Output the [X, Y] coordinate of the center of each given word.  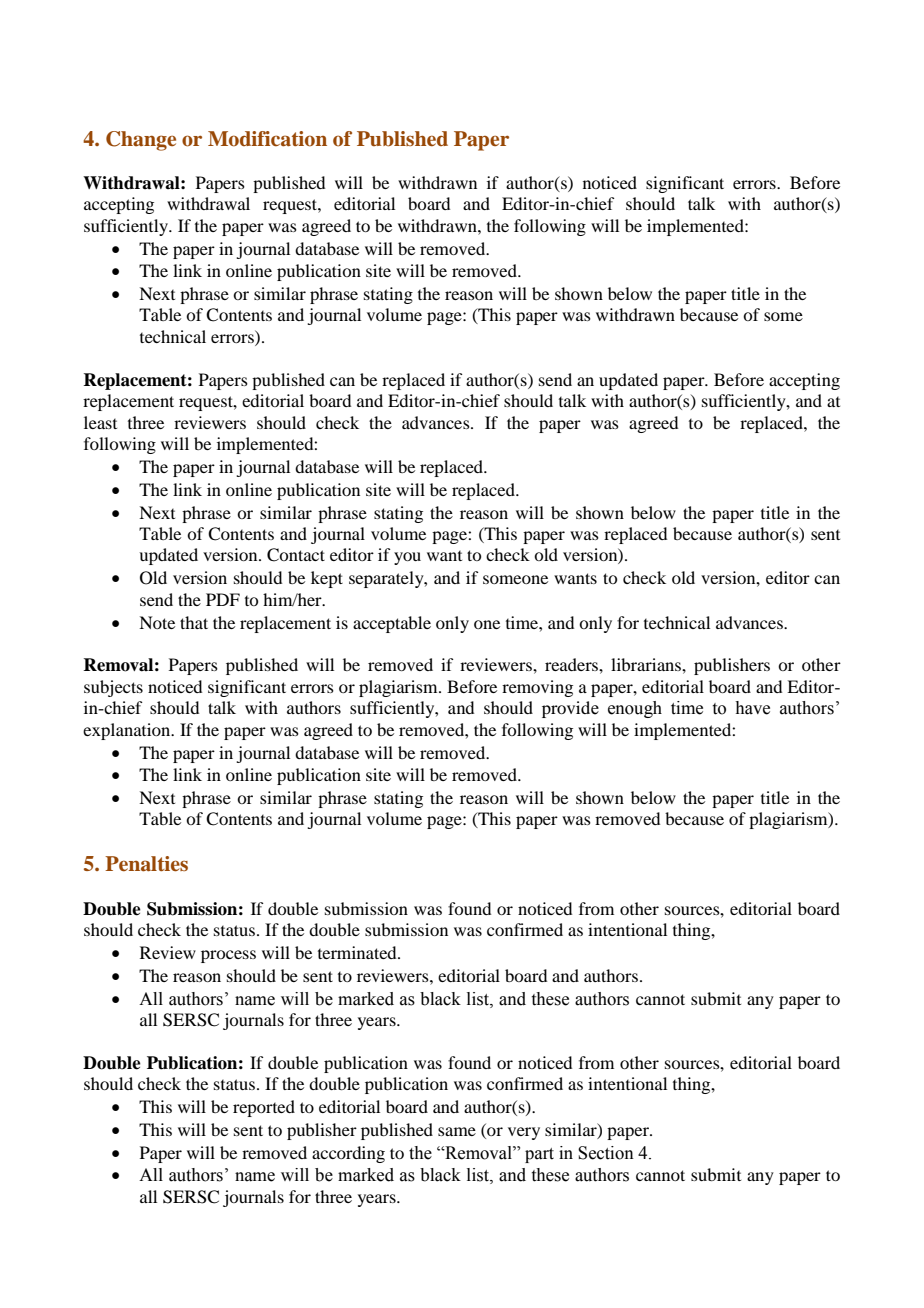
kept [327, 579]
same [457, 1131]
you [407, 558]
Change [141, 141]
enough [635, 709]
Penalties [146, 864]
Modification [267, 139]
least [100, 422]
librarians [647, 664]
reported [264, 1108]
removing [537, 688]
